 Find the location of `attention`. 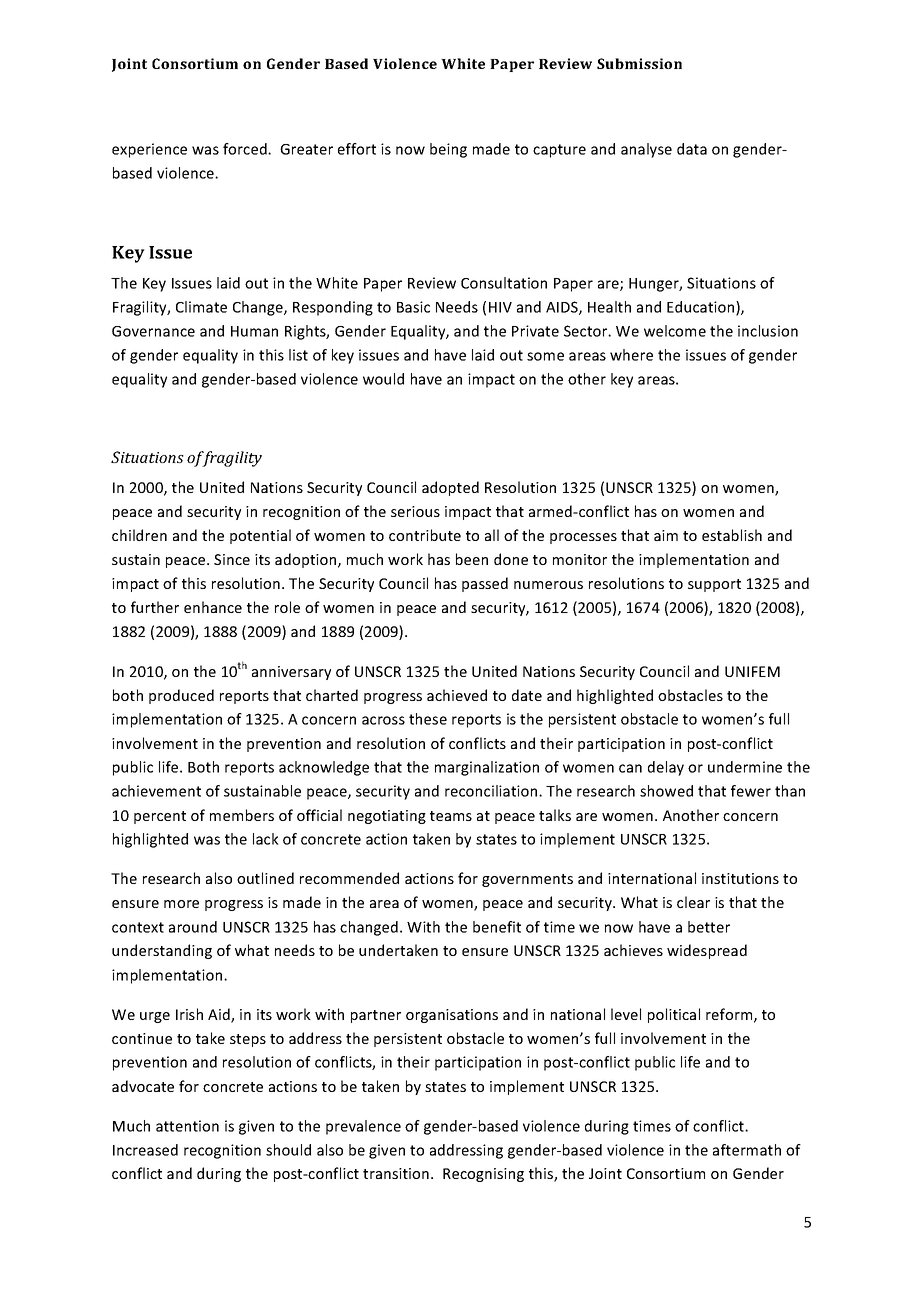

attention is located at coordinates (187, 1126).
